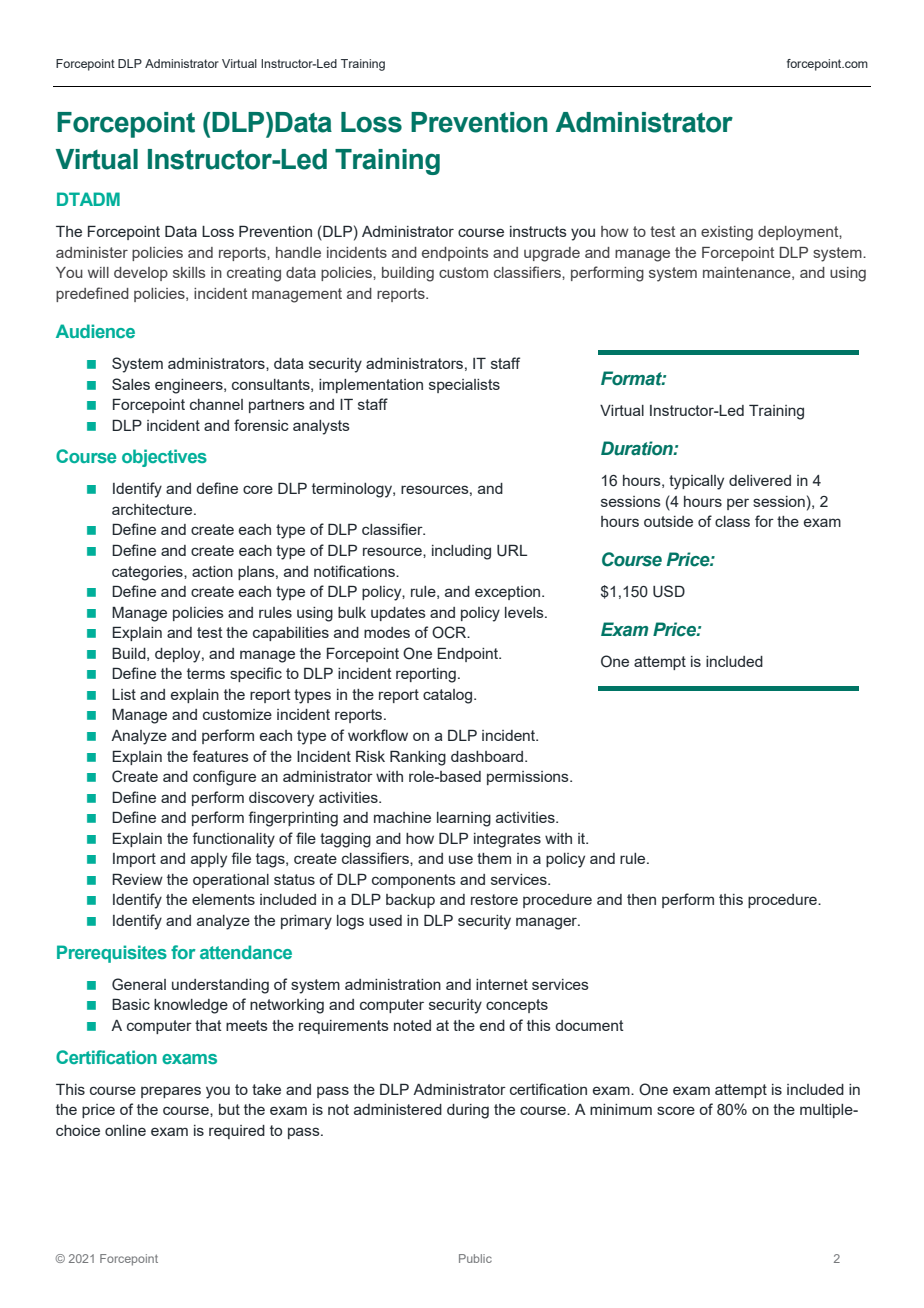  What do you see at coordinates (669, 591) in the screenshot?
I see `USD` at bounding box center [669, 591].
